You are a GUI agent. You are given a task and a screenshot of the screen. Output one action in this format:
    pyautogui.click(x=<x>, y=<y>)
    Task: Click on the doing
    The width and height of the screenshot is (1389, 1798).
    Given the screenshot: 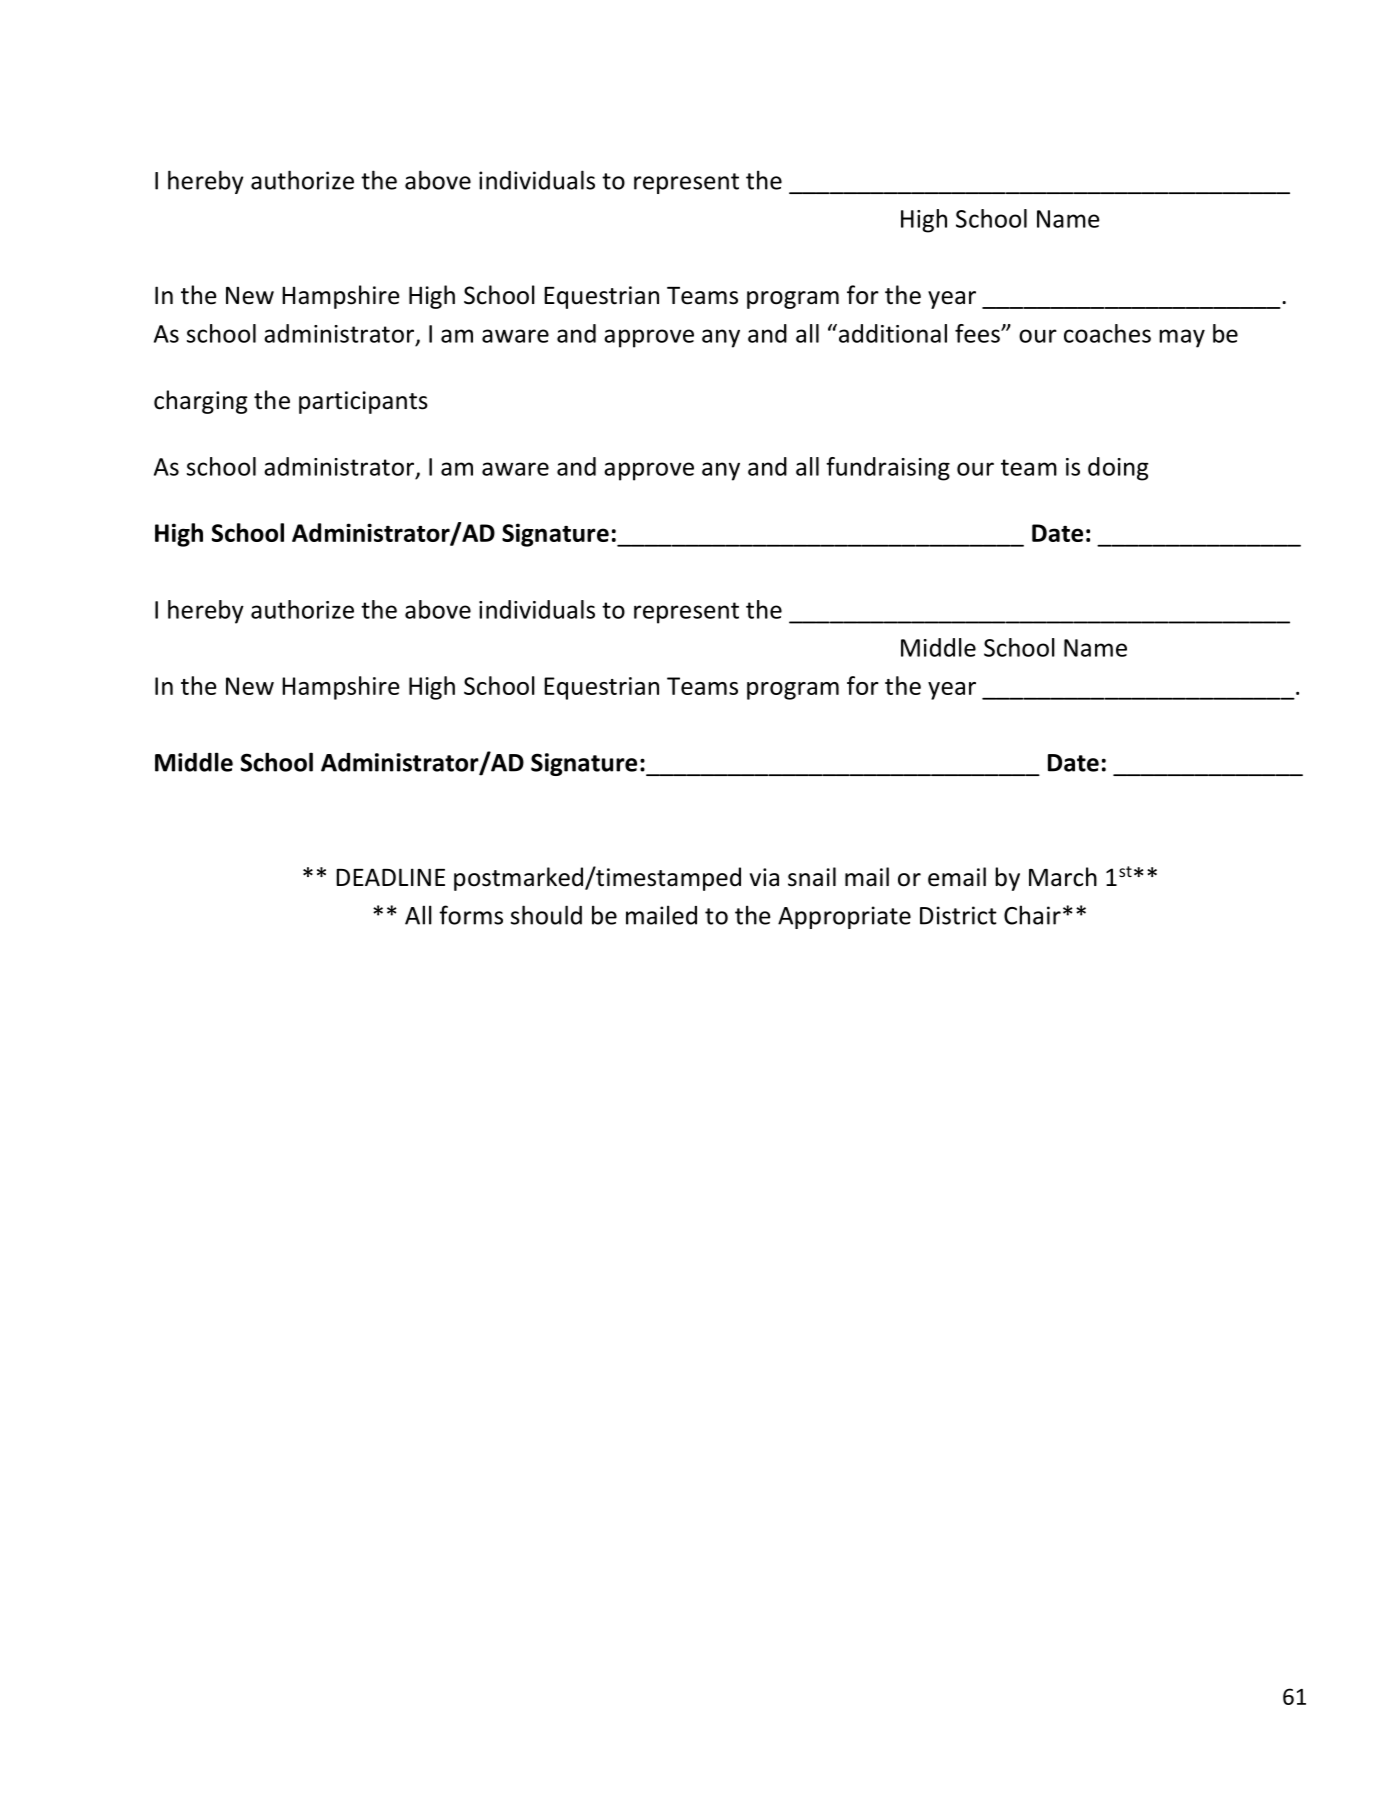 What is the action you would take?
    pyautogui.click(x=1118, y=469)
